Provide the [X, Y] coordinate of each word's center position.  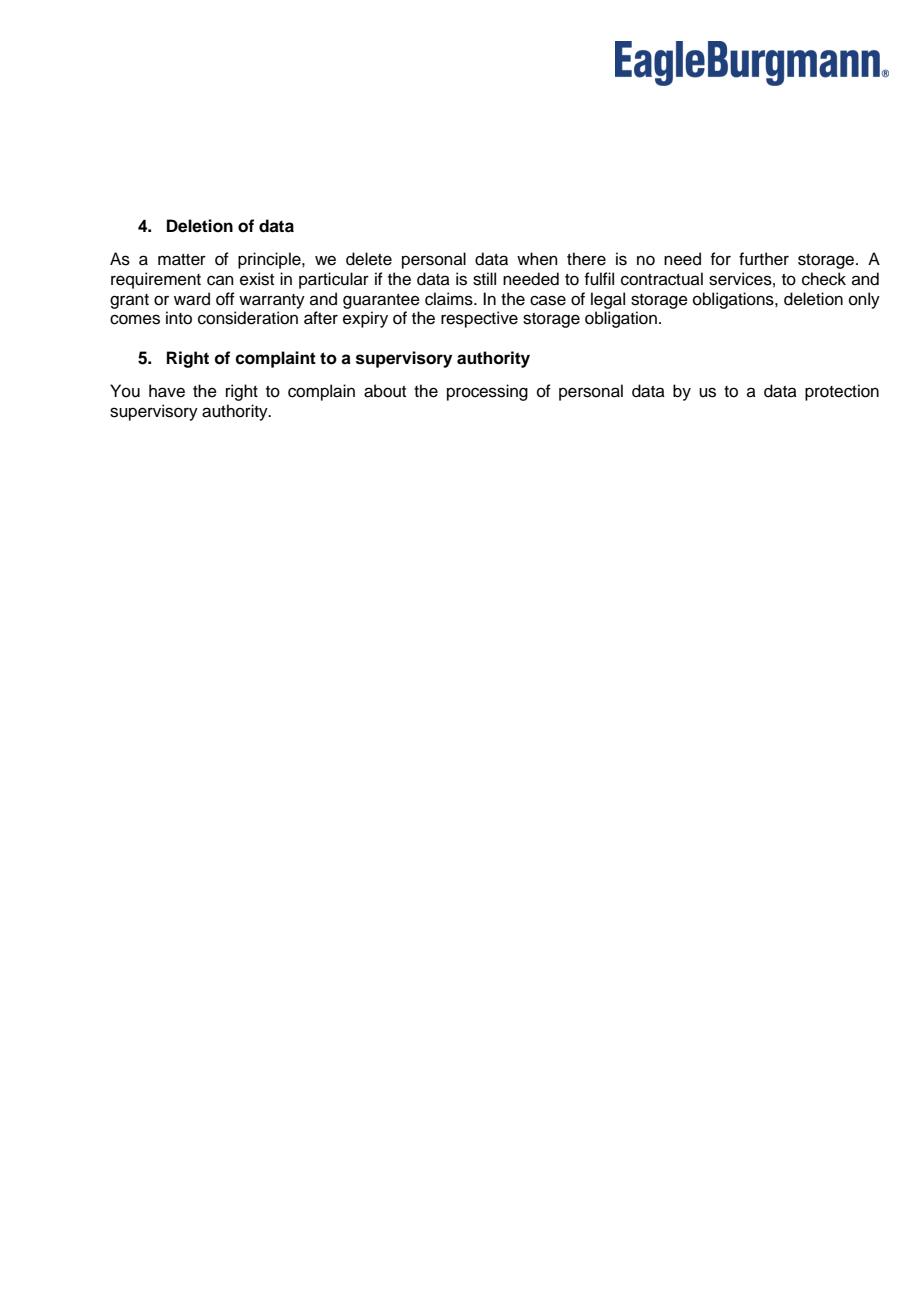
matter [182, 260]
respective [479, 319]
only [864, 300]
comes [135, 319]
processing [487, 392]
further [764, 259]
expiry [365, 319]
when [537, 259]
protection [842, 392]
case [548, 300]
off [225, 299]
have [167, 391]
